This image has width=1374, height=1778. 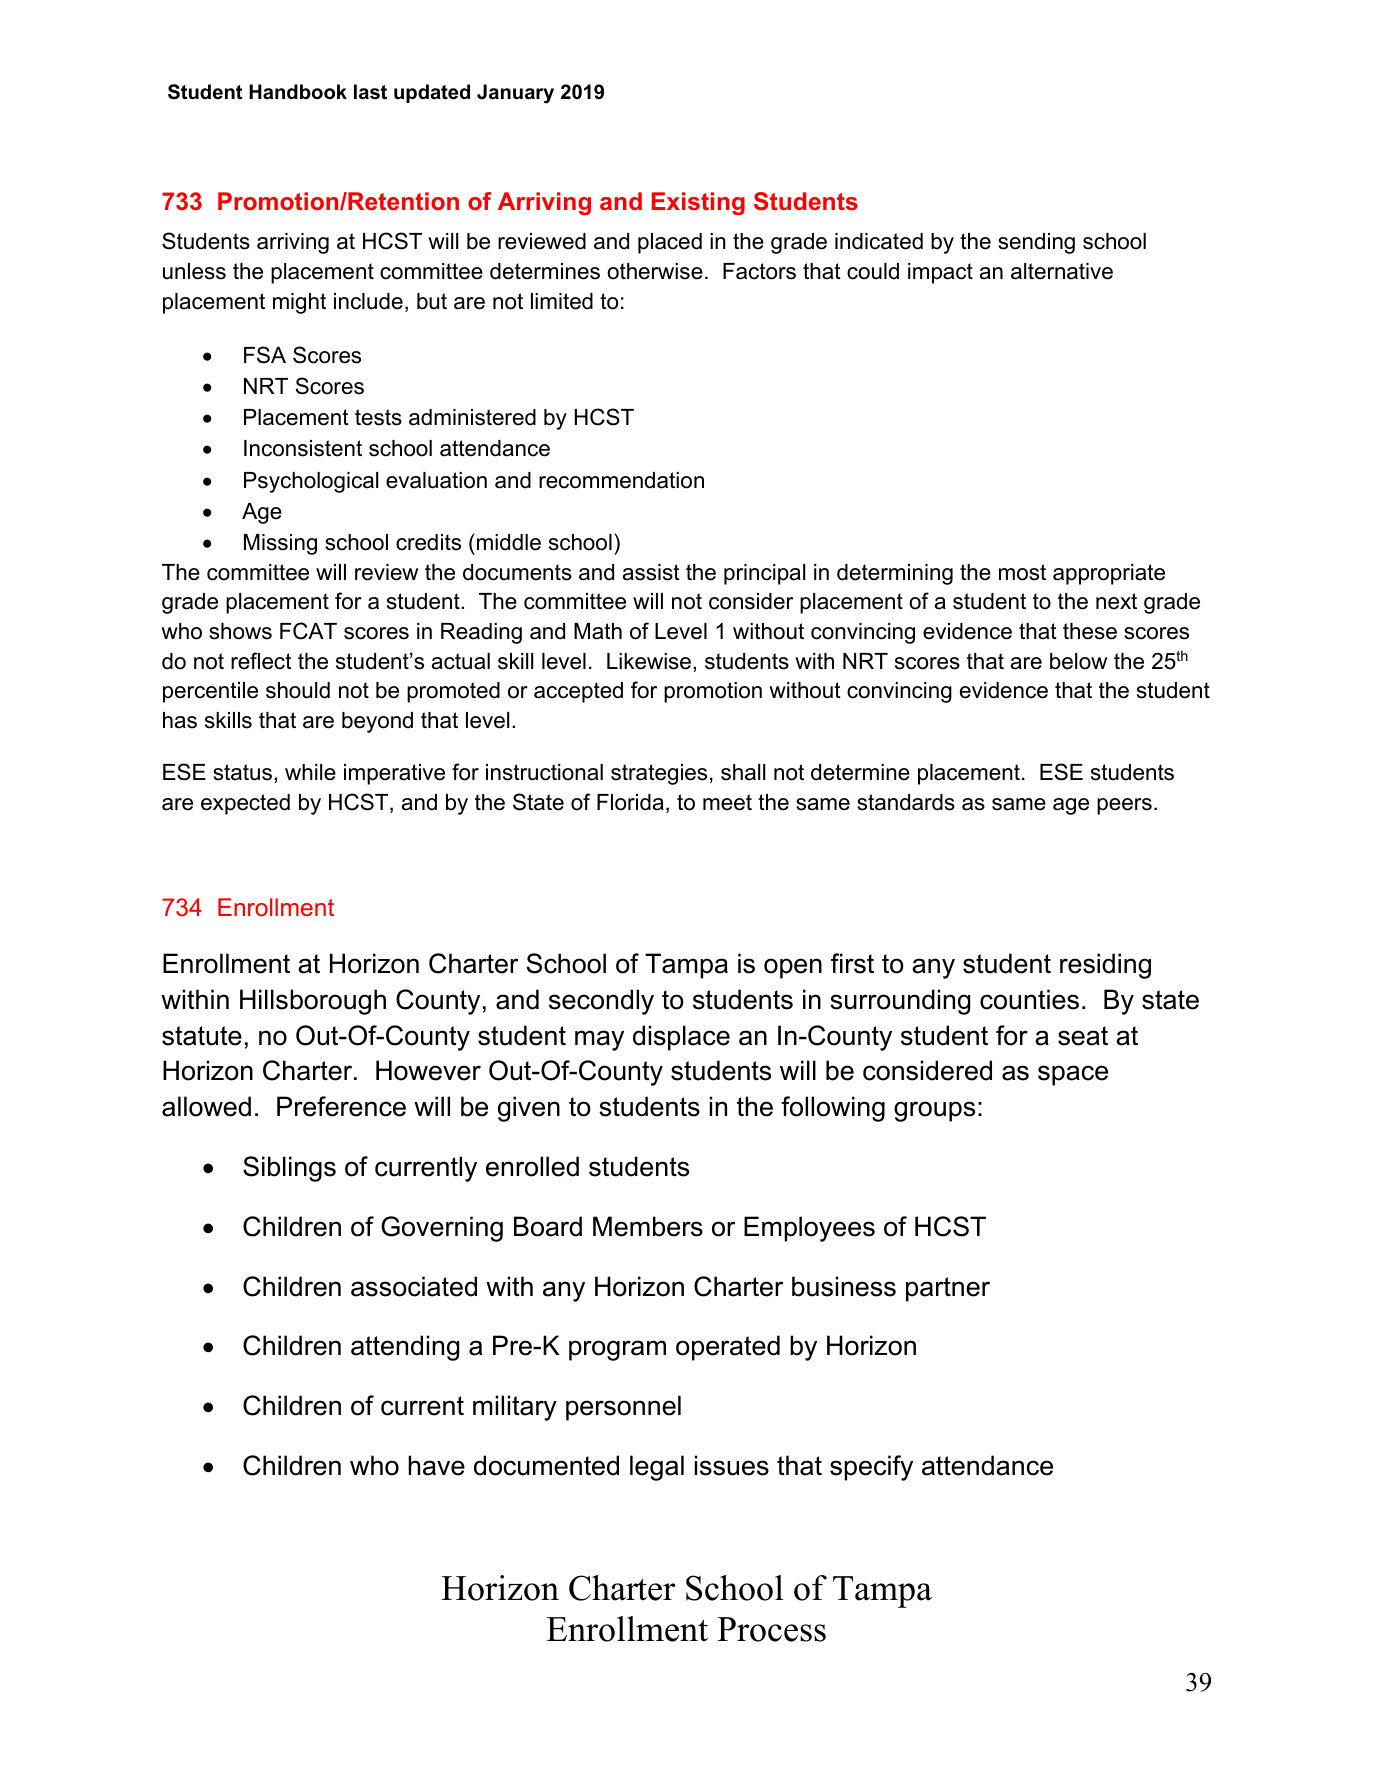 I want to click on displace, so click(x=681, y=1038).
